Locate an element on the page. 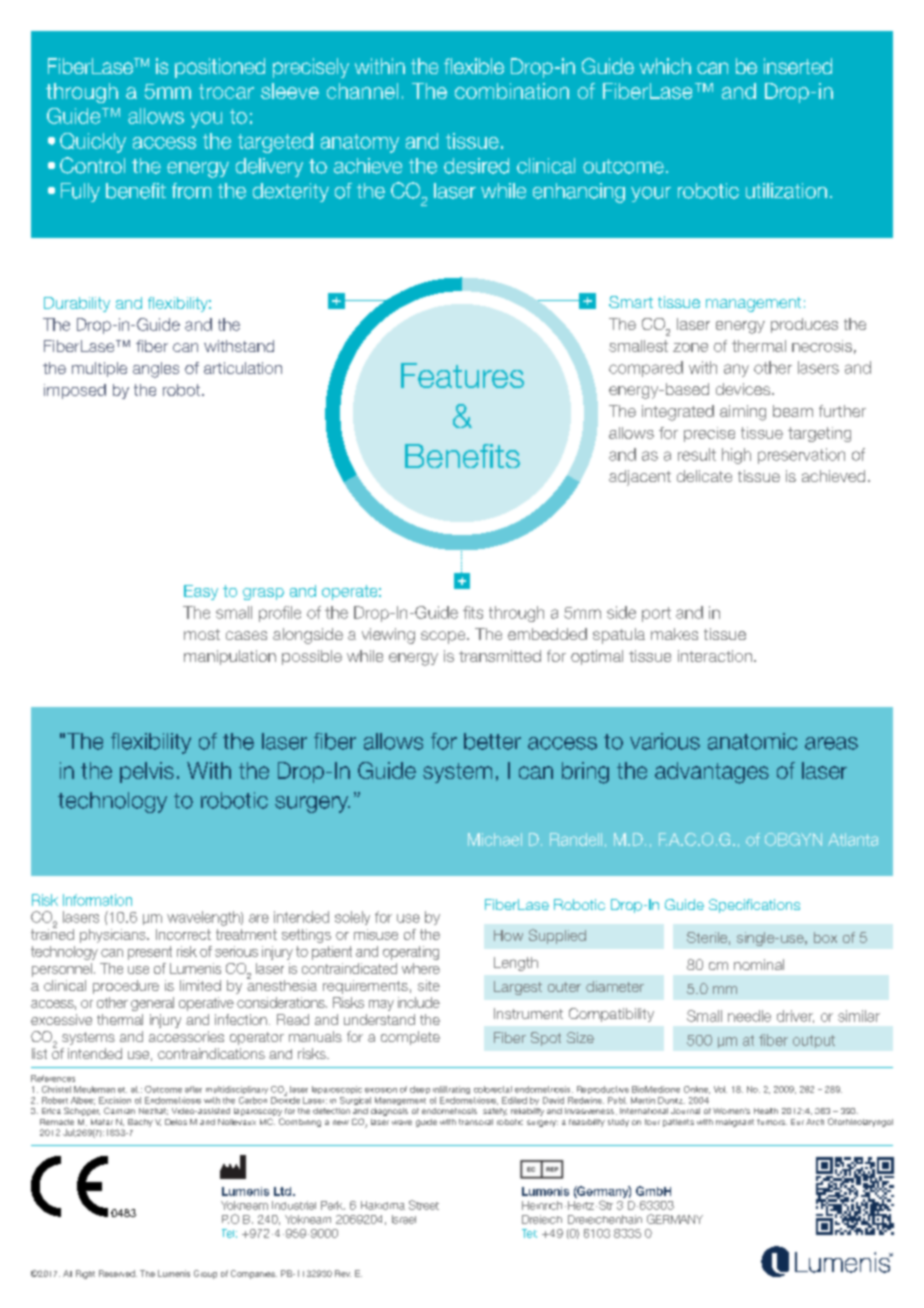  Reserved is located at coordinates (118, 1273).
